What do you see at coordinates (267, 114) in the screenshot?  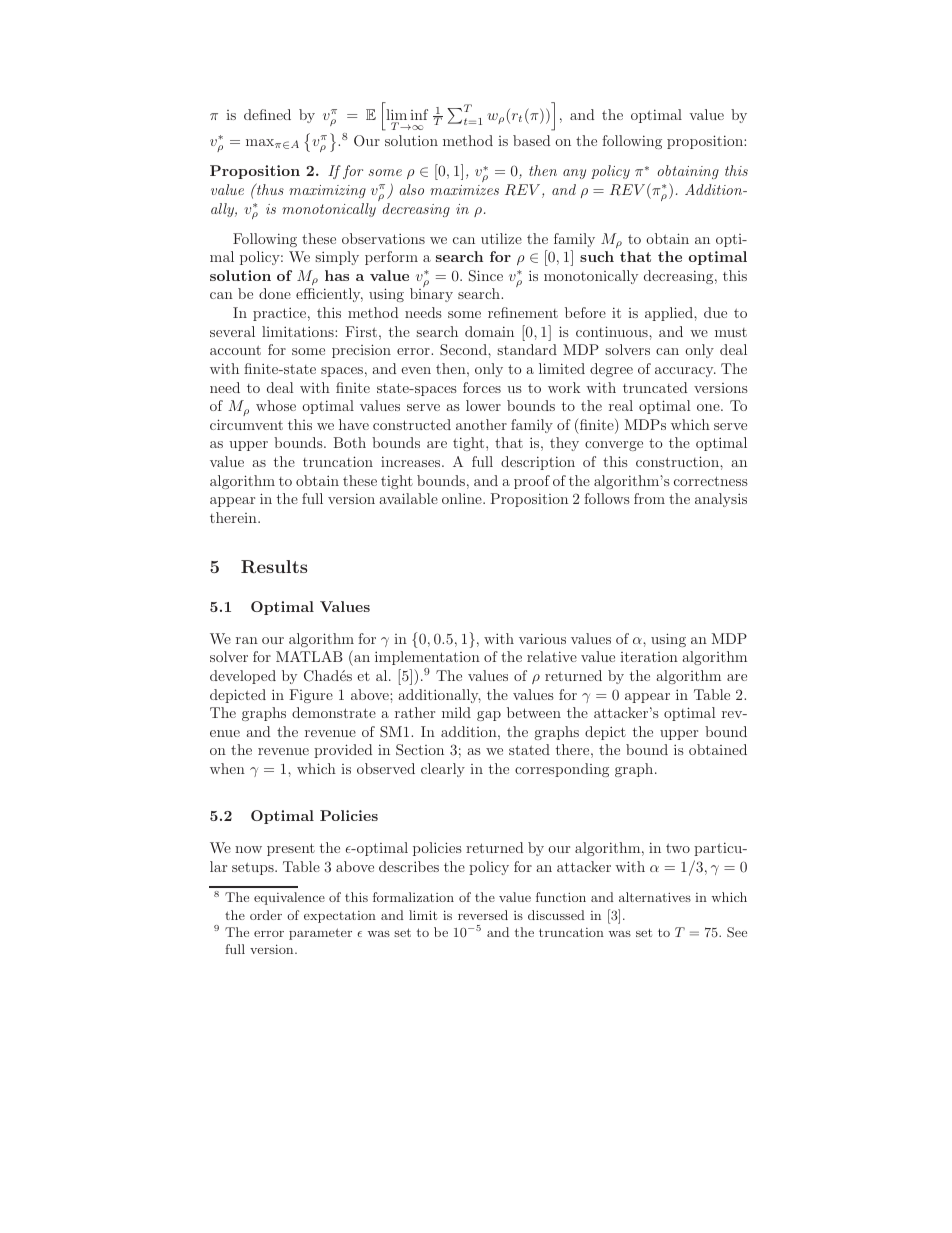 I see `defined` at bounding box center [267, 114].
